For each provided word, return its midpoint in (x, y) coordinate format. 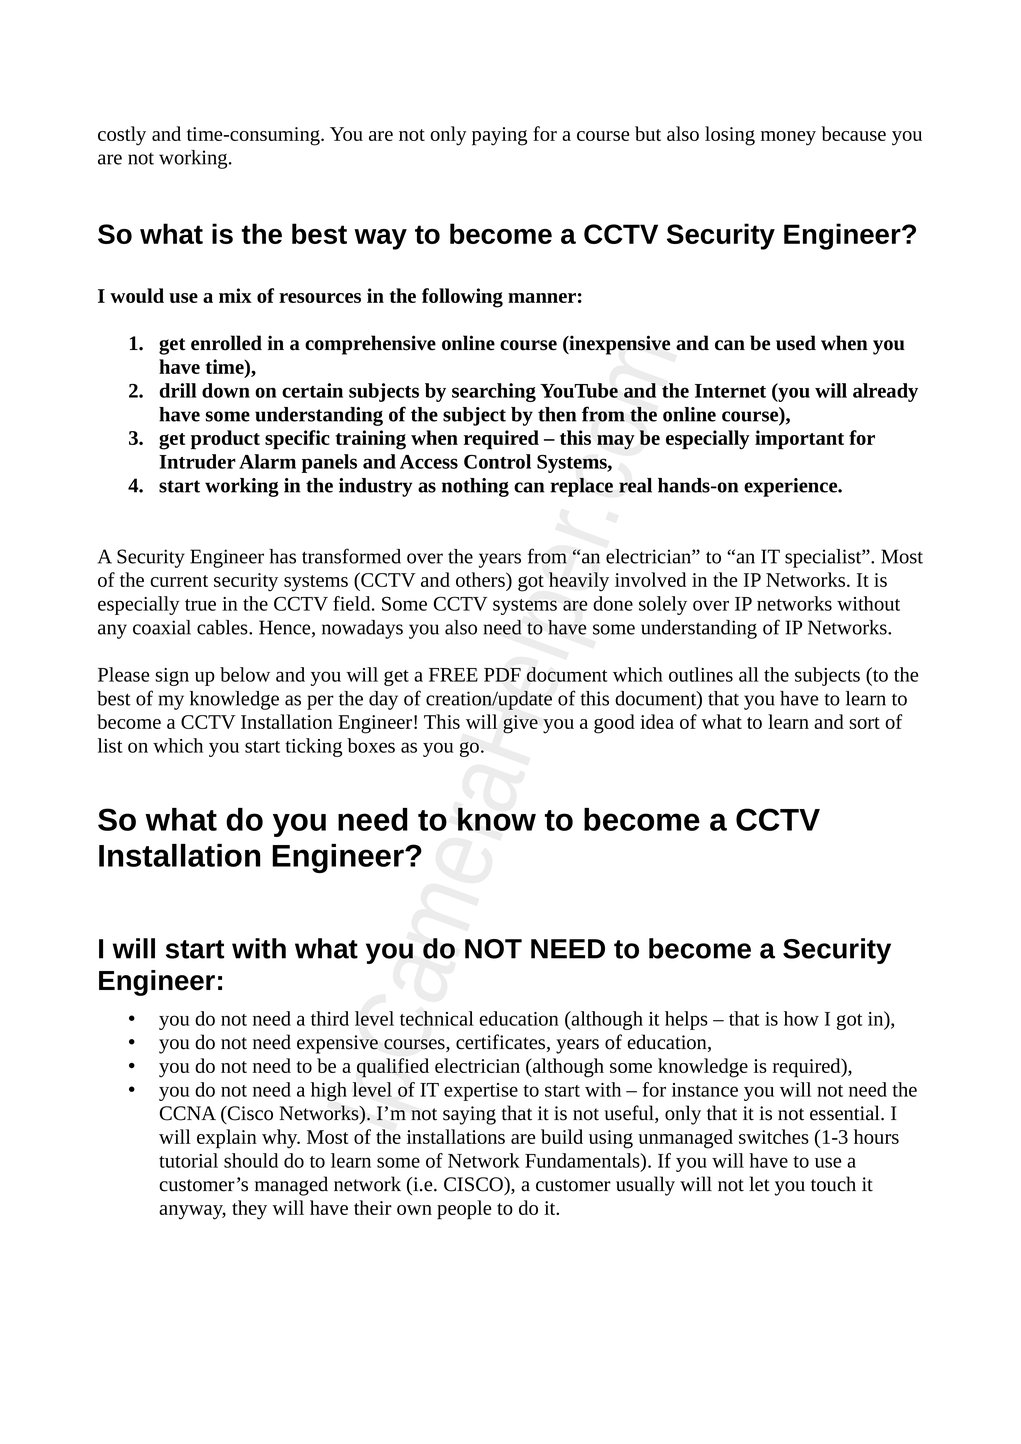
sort (864, 723)
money (788, 138)
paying (499, 136)
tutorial (188, 1160)
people (464, 1210)
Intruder (197, 461)
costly (122, 136)
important (799, 440)
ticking (313, 747)
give (520, 724)
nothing (475, 487)
